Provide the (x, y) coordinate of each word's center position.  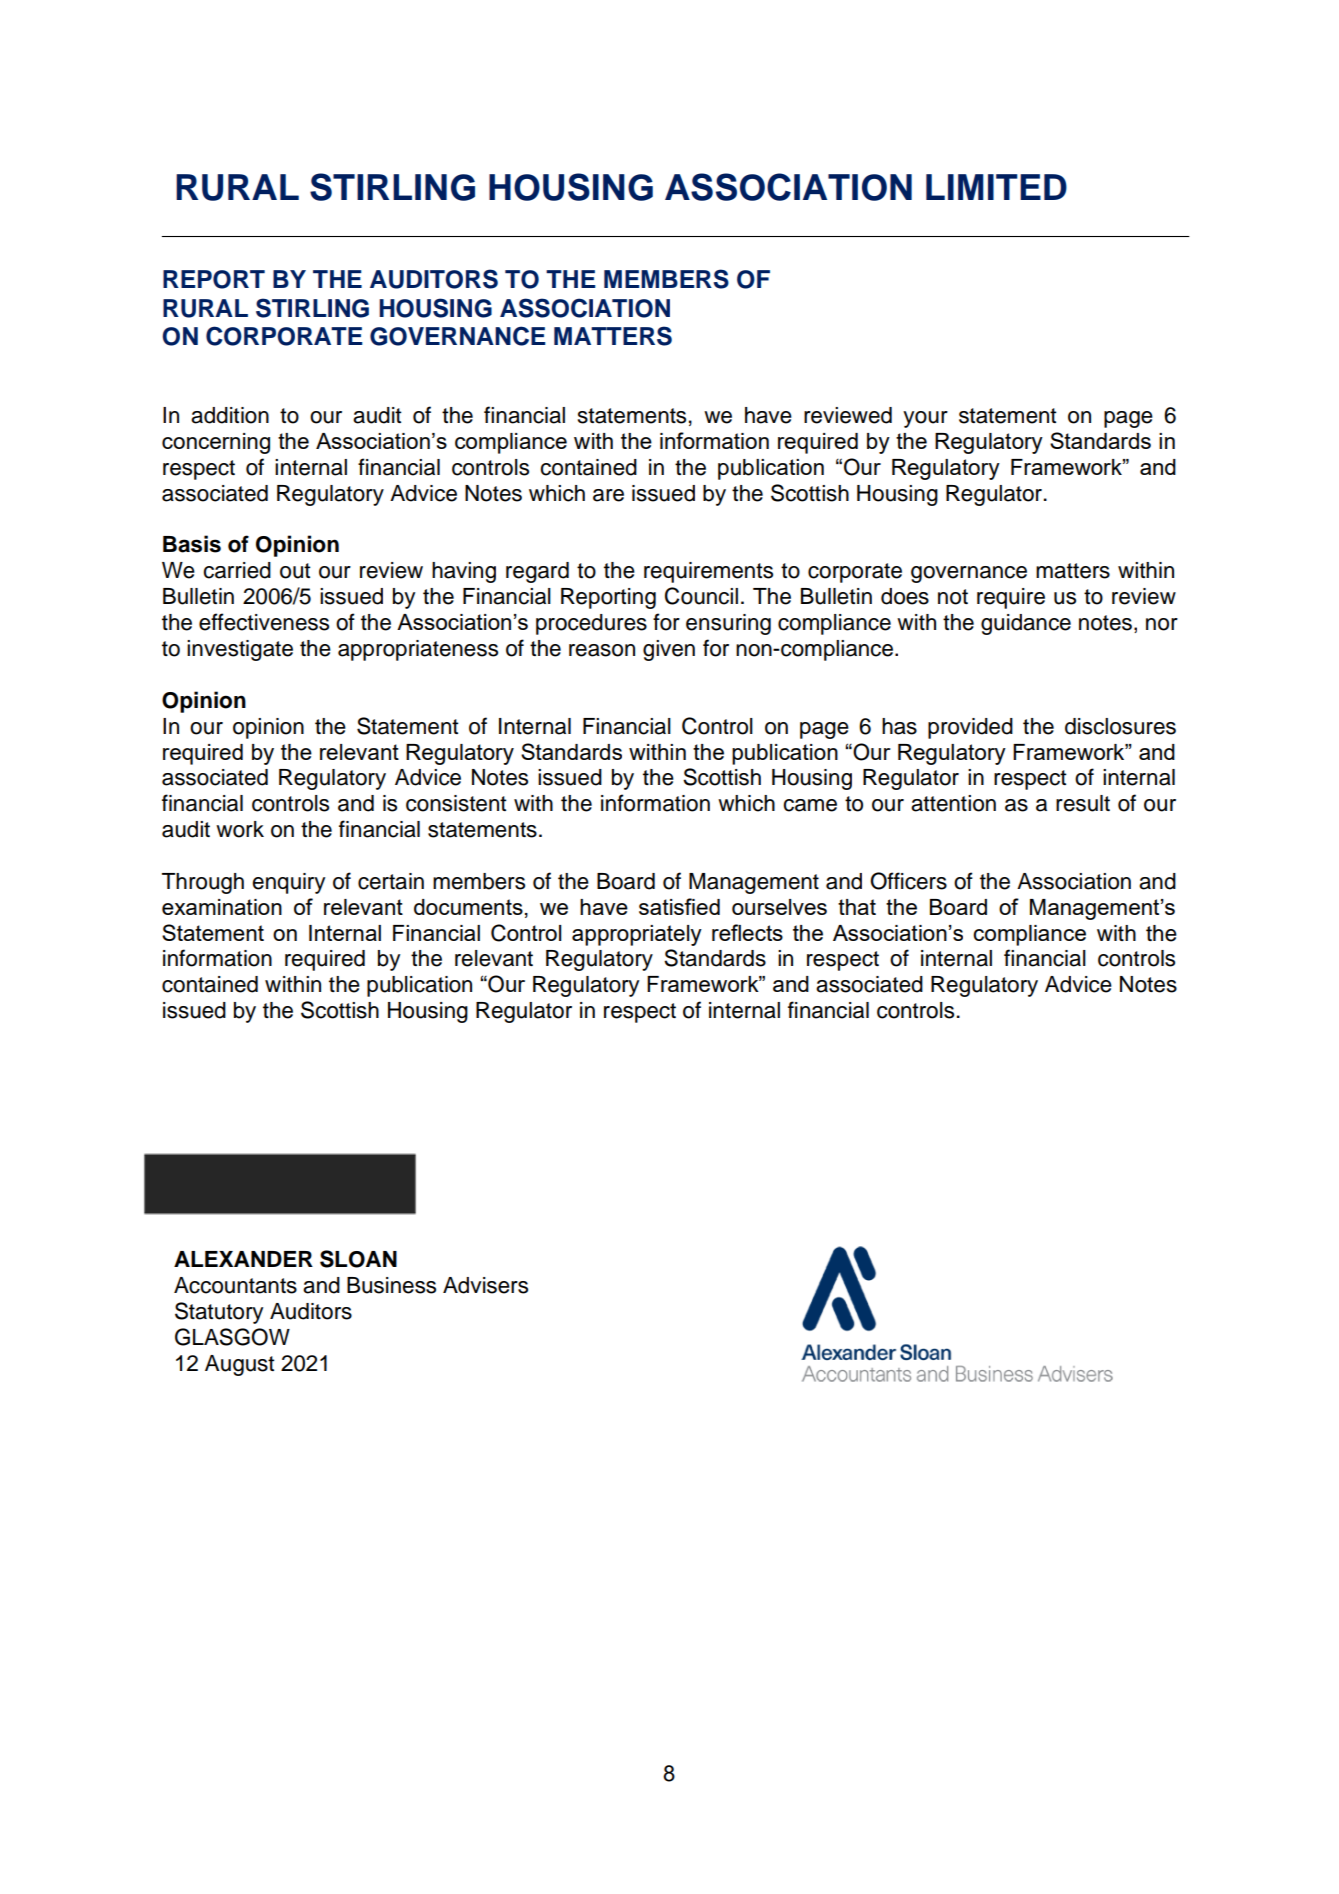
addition (230, 415)
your (925, 419)
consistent (456, 803)
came (810, 805)
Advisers (485, 1285)
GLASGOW (232, 1337)
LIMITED (996, 187)
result (1083, 803)
